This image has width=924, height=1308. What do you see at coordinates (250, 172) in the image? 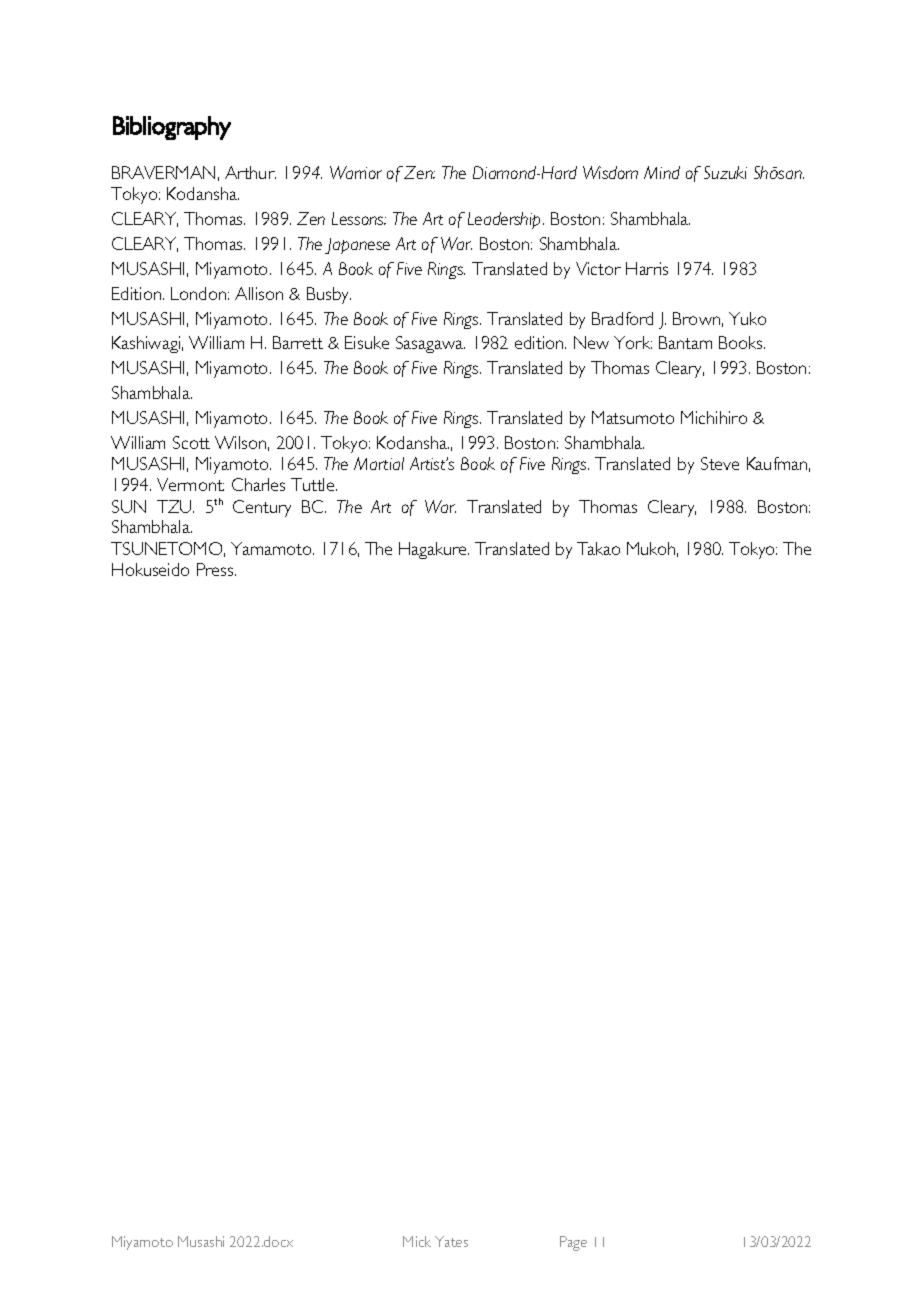
I see `Arthur` at bounding box center [250, 172].
